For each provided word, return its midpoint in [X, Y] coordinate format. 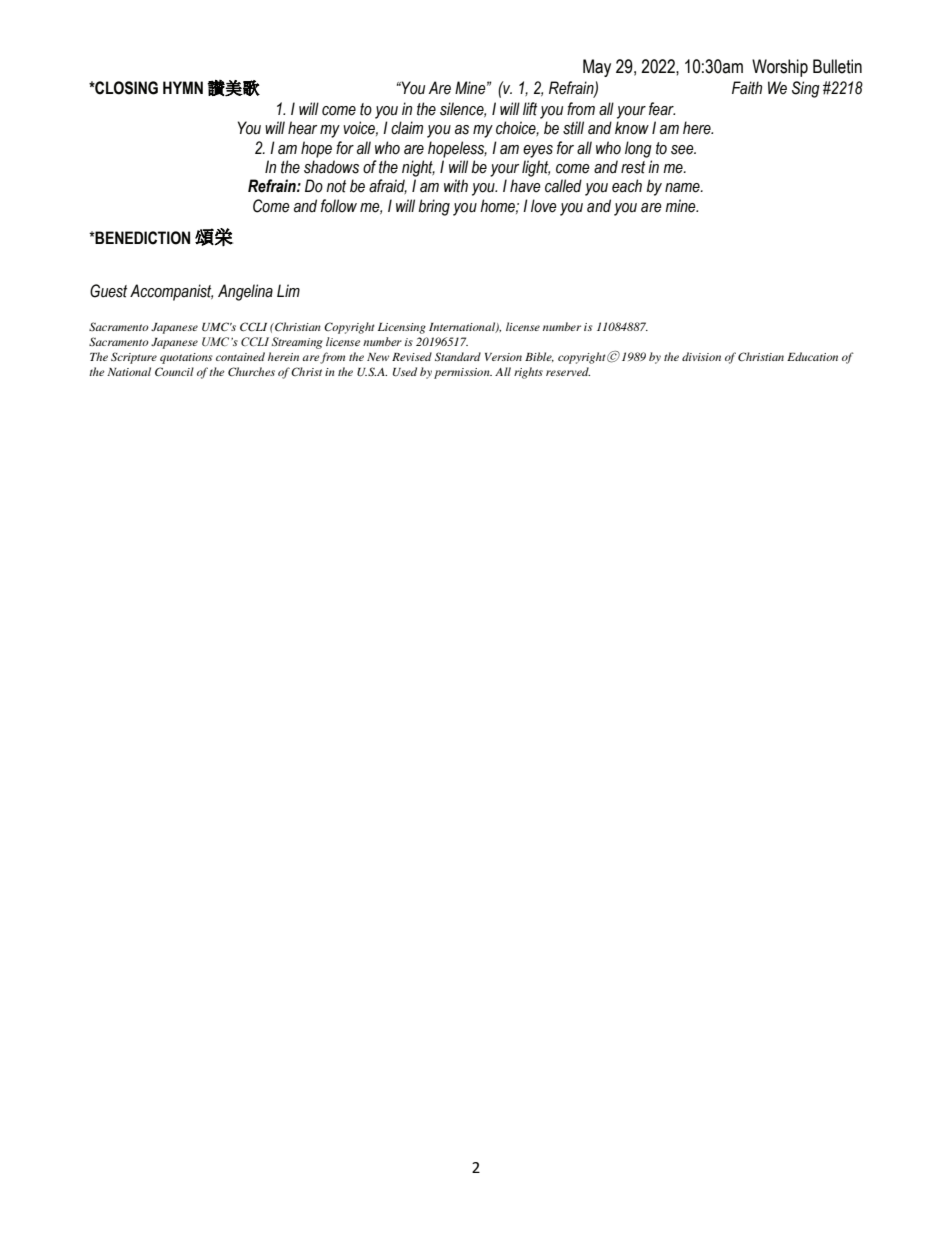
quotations [186, 358]
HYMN [183, 87]
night [418, 168]
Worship [780, 68]
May [597, 68]
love [544, 206]
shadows [331, 167]
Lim [288, 290]
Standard [458, 357]
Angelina [245, 292]
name [683, 188]
